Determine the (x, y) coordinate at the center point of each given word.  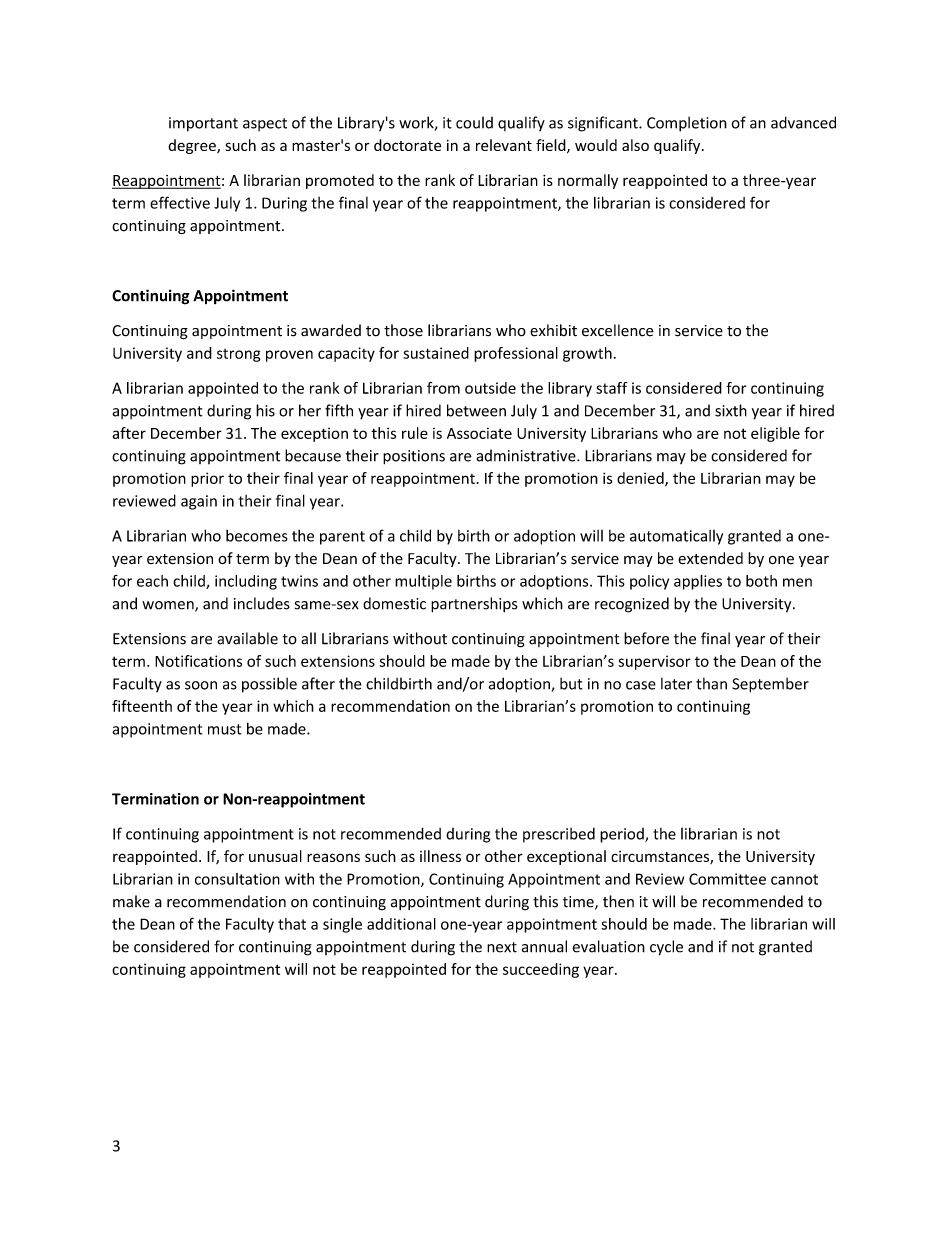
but (571, 683)
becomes (257, 535)
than (711, 683)
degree (193, 146)
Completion (687, 124)
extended (710, 558)
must (225, 729)
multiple (423, 582)
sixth (731, 410)
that (292, 924)
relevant (504, 145)
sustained (436, 353)
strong (239, 355)
